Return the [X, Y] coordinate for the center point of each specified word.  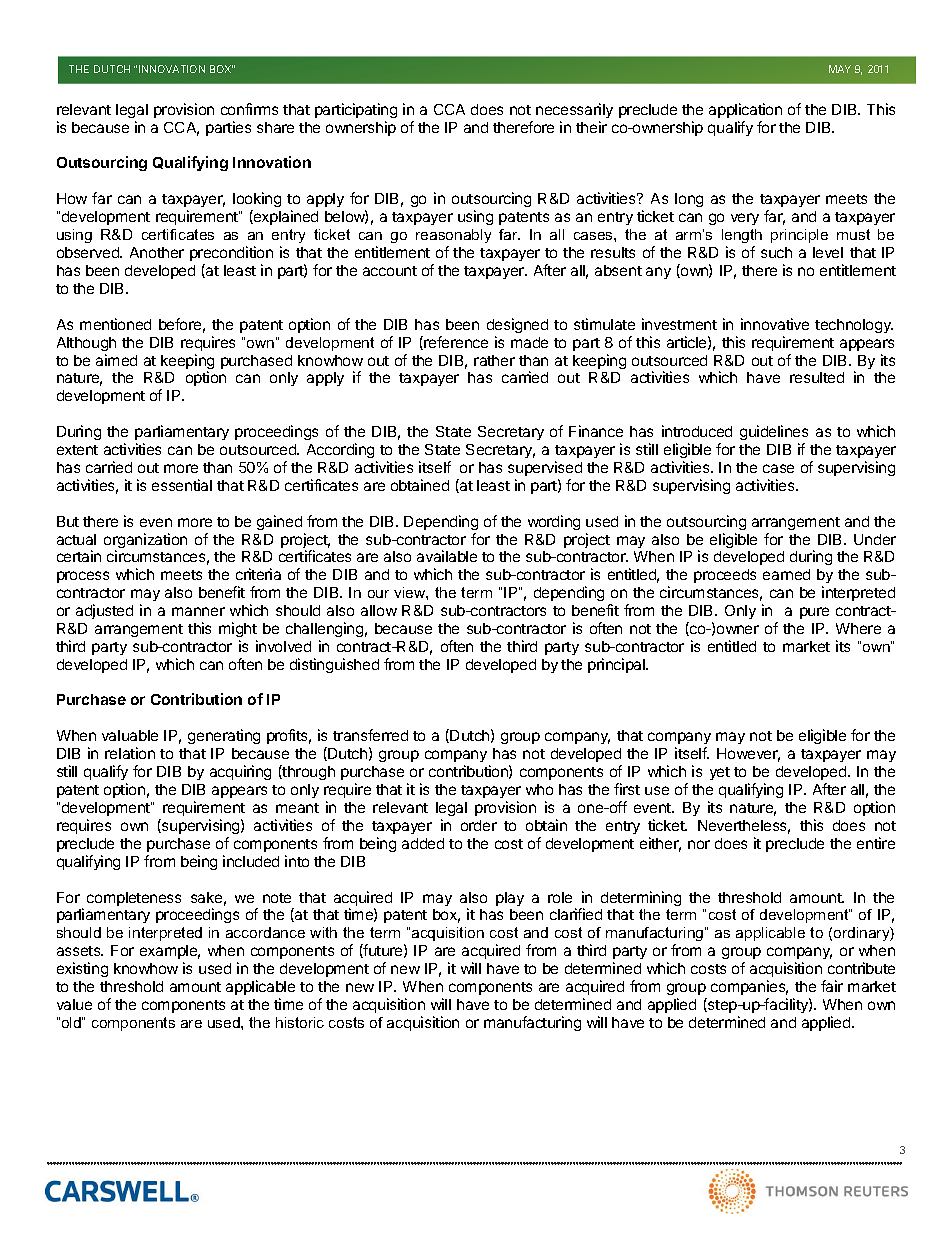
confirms [249, 109]
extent [77, 450]
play [510, 899]
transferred [370, 735]
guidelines [774, 432]
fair [832, 986]
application [745, 110]
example [170, 954]
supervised [545, 468]
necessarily [574, 110]
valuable [130, 735]
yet [720, 773]
